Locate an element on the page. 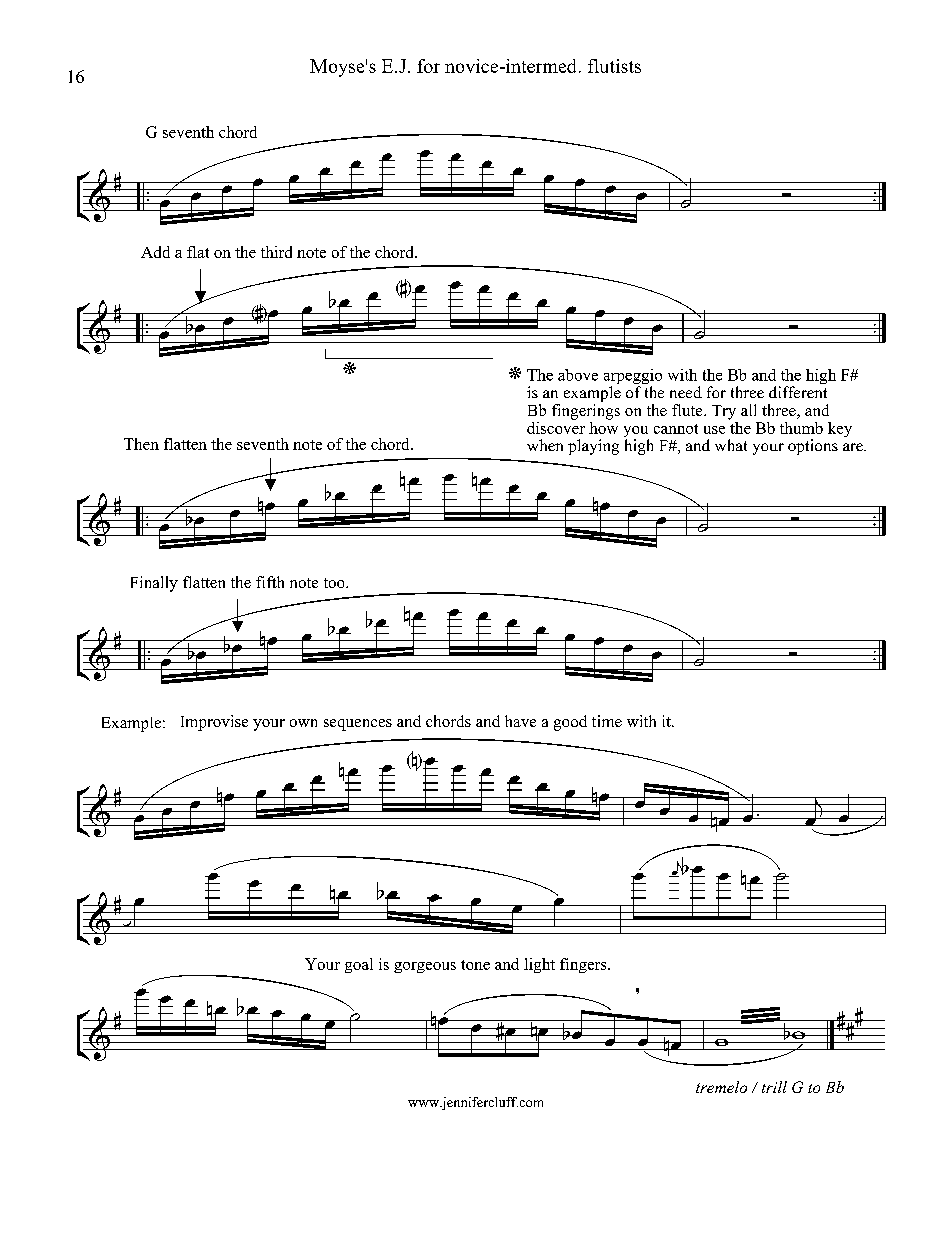  gorgeous is located at coordinates (425, 967).
